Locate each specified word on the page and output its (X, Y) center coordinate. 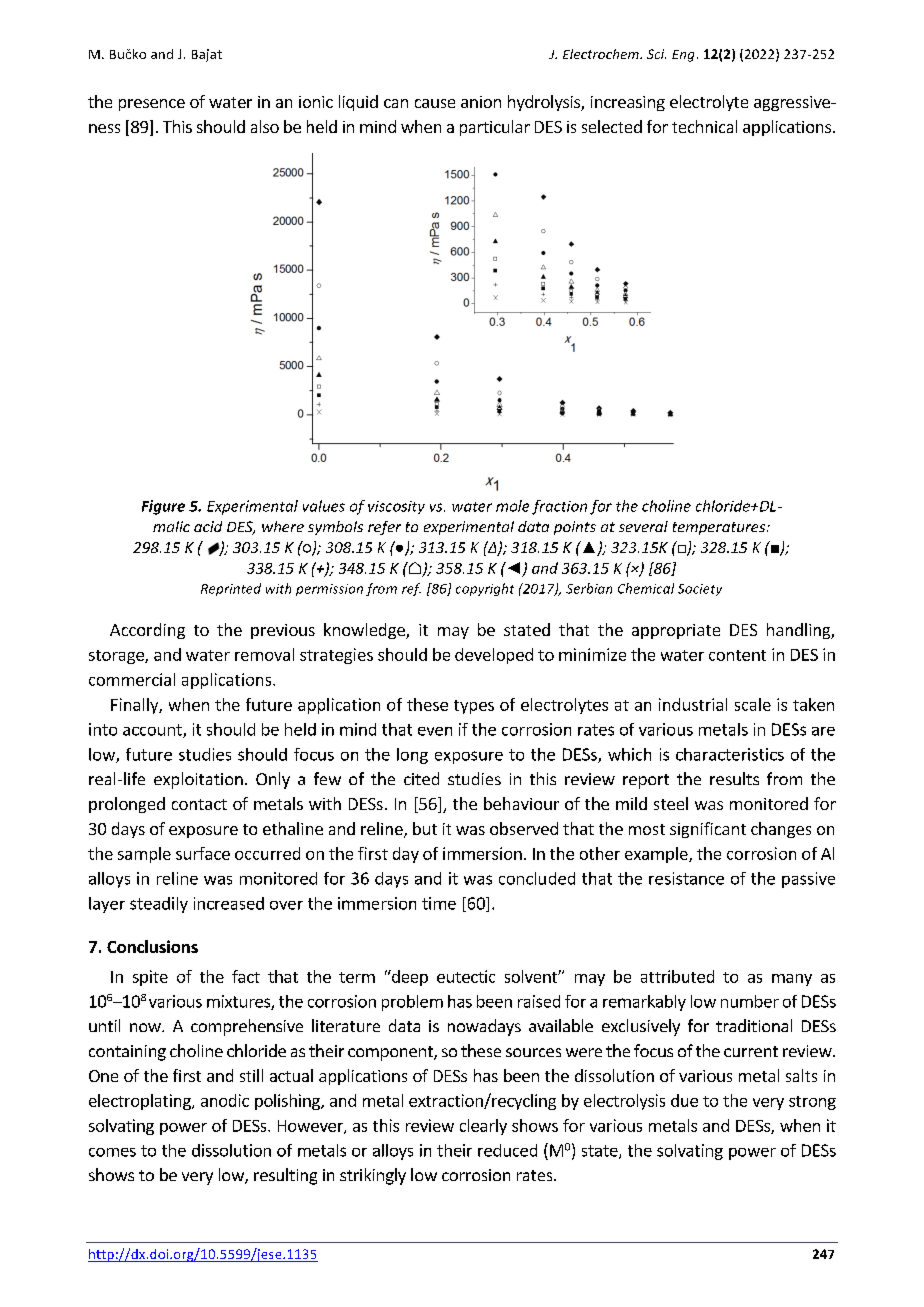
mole (512, 506)
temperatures (720, 528)
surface (203, 853)
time (439, 903)
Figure (163, 507)
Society (700, 590)
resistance (686, 878)
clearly (483, 1127)
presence (152, 105)
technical (704, 126)
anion (481, 102)
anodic (225, 1100)
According (147, 631)
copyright (485, 589)
